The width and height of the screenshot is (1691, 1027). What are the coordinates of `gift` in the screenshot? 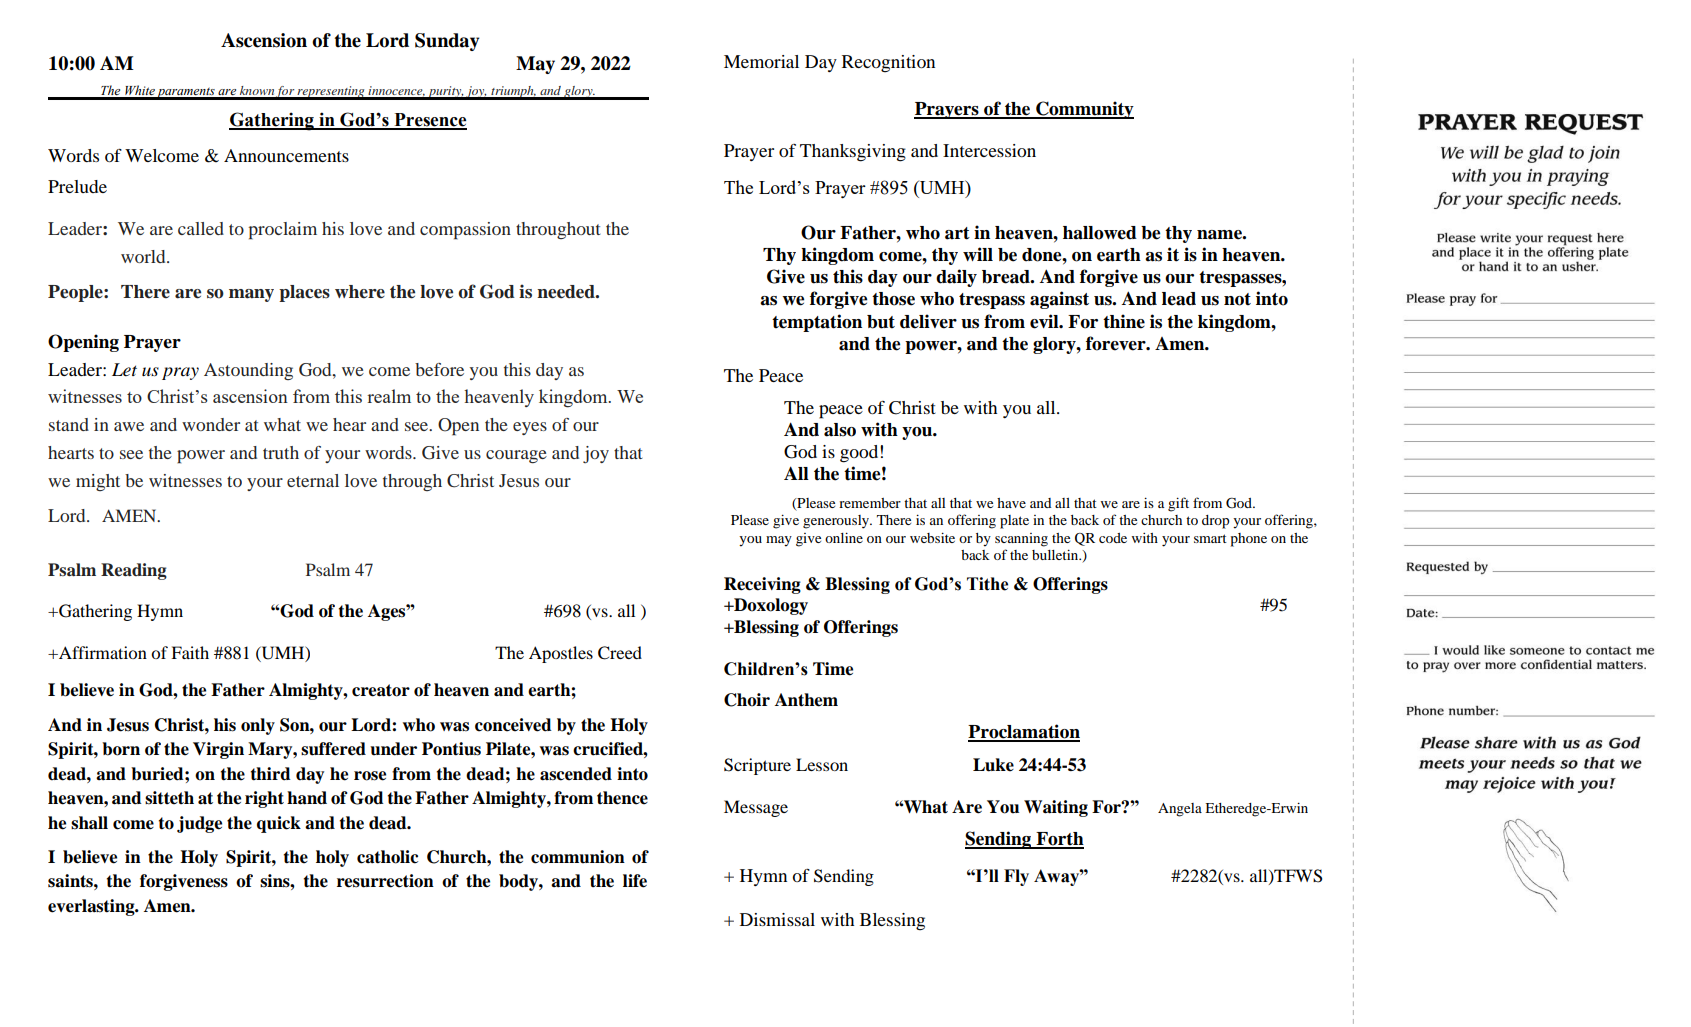 It's located at (1178, 504).
